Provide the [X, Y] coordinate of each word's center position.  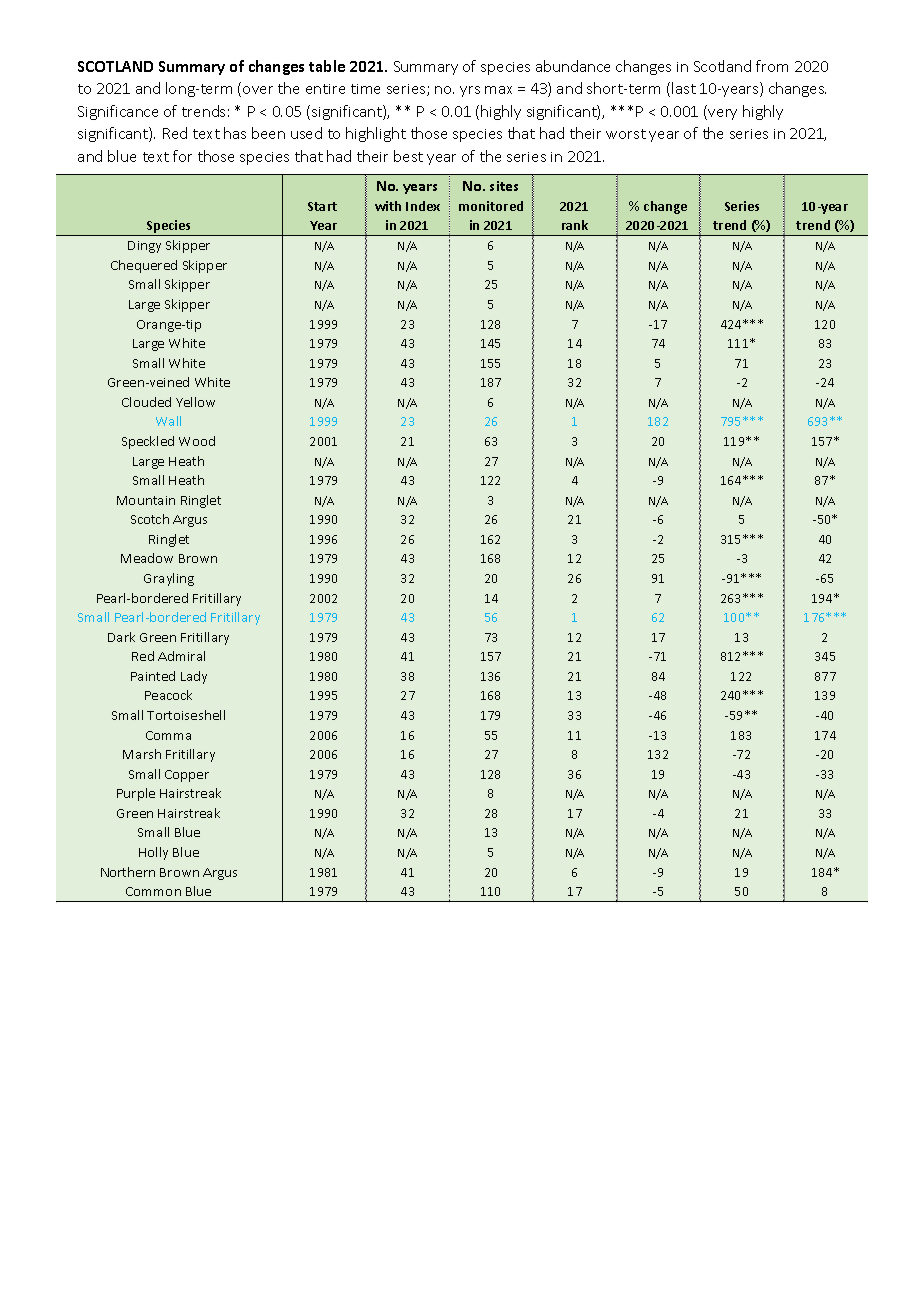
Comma [168, 735]
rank [575, 225]
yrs [470, 91]
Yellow [195, 402]
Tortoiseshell [186, 715]
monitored [491, 206]
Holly [153, 853]
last [684, 88]
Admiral [181, 656]
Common [153, 891]
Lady [194, 677]
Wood [197, 441]
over [258, 90]
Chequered [144, 266]
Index [423, 206]
